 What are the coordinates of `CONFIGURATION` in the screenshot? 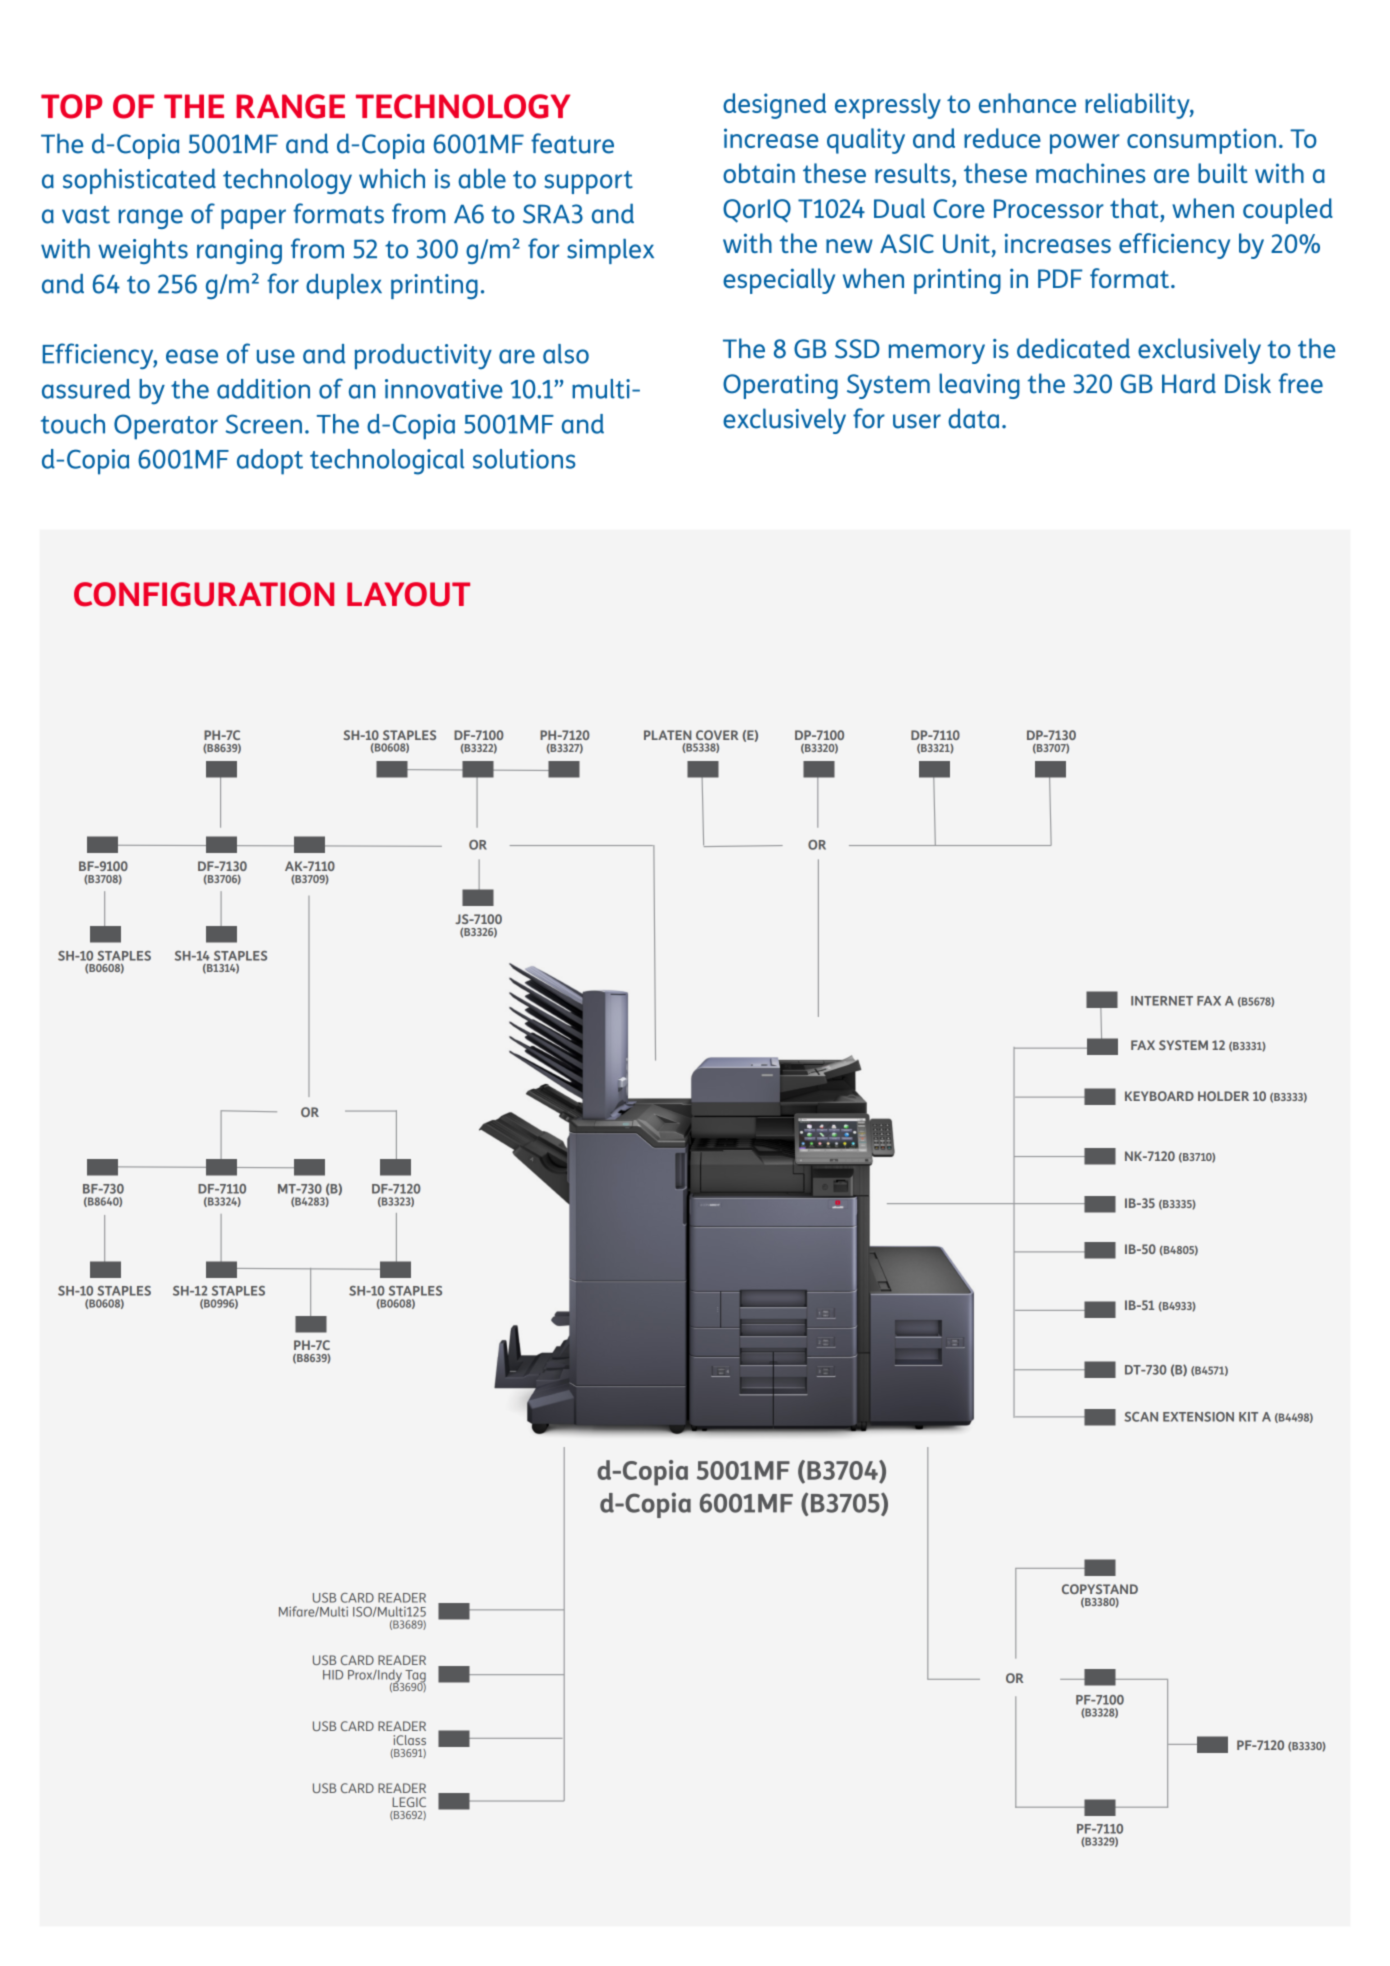 It's located at (204, 594).
